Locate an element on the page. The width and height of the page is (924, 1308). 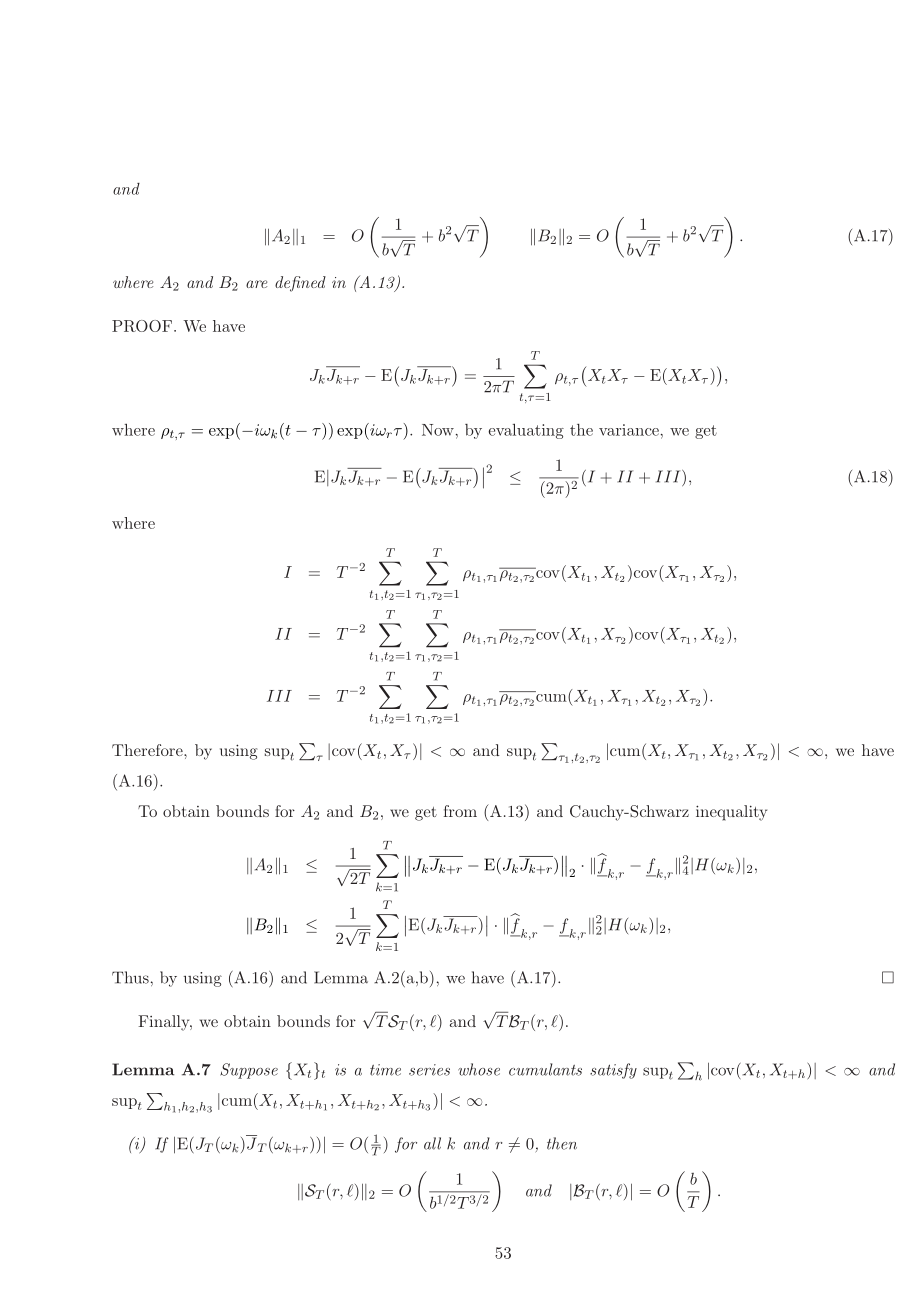
variance is located at coordinates (629, 430).
